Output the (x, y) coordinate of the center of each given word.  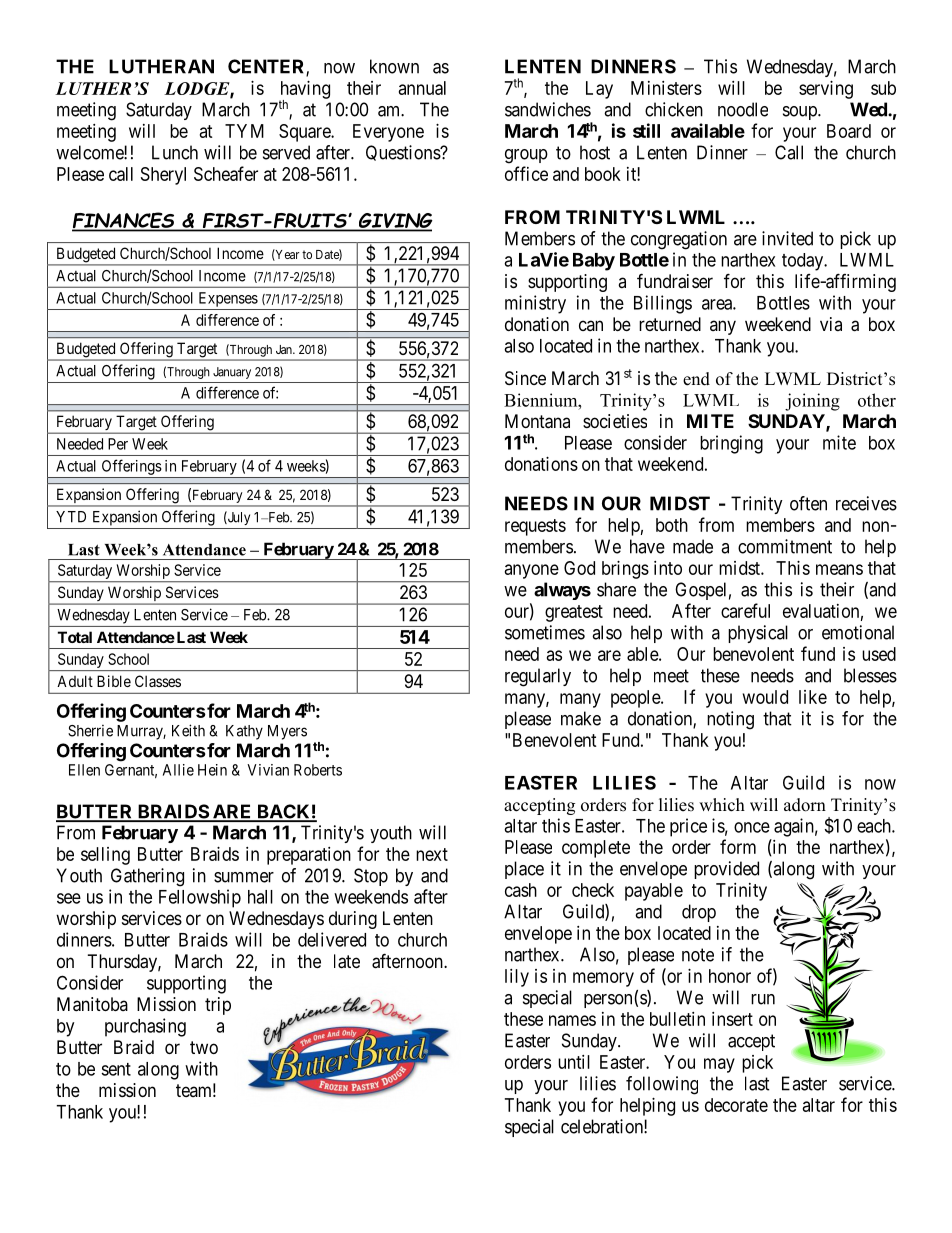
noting (730, 720)
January (232, 373)
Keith (188, 730)
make (581, 718)
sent (116, 1069)
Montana (537, 421)
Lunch (175, 152)
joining (812, 402)
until (574, 1062)
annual (422, 88)
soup (801, 113)
